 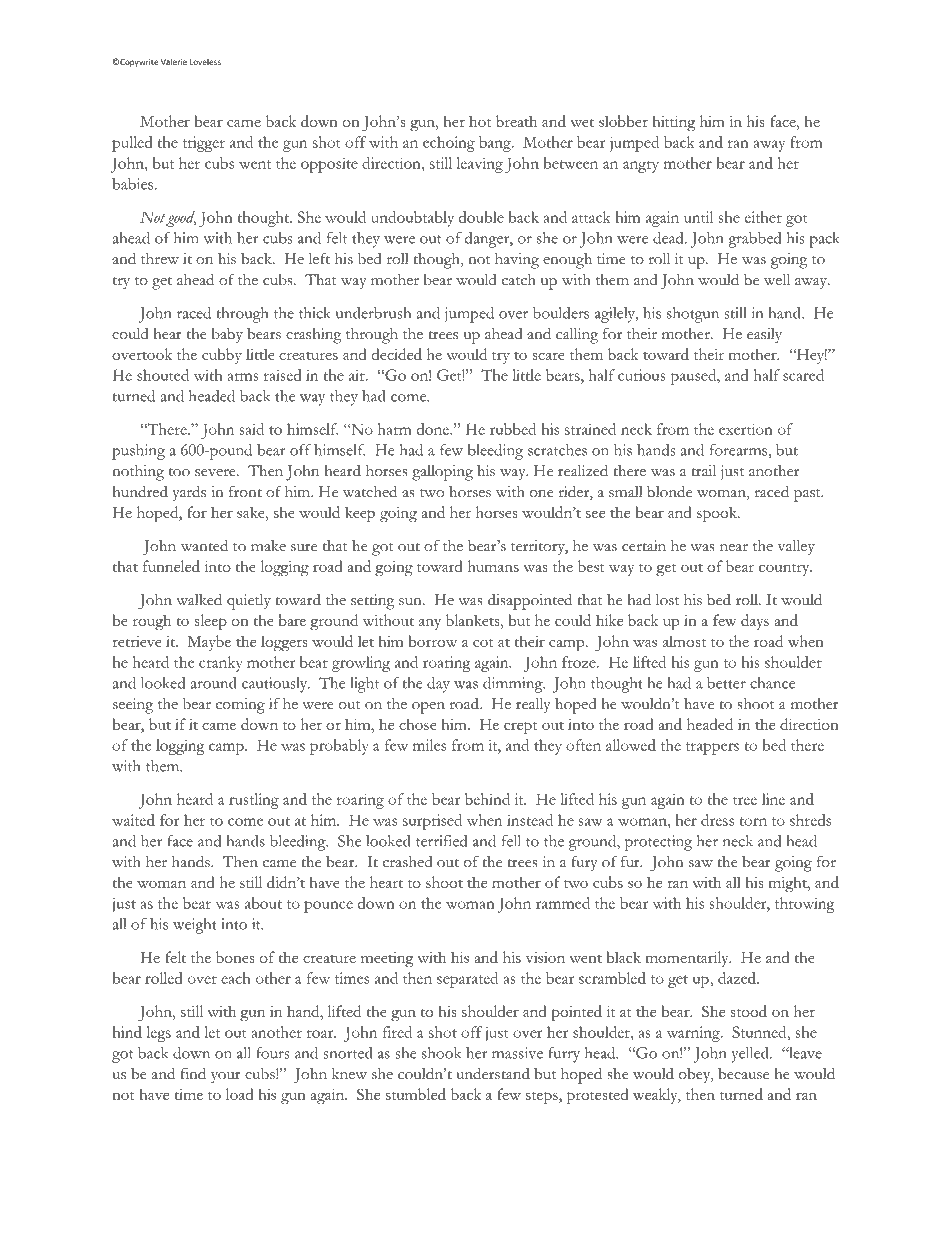 What do you see at coordinates (205, 62) in the screenshot?
I see `Loveless` at bounding box center [205, 62].
